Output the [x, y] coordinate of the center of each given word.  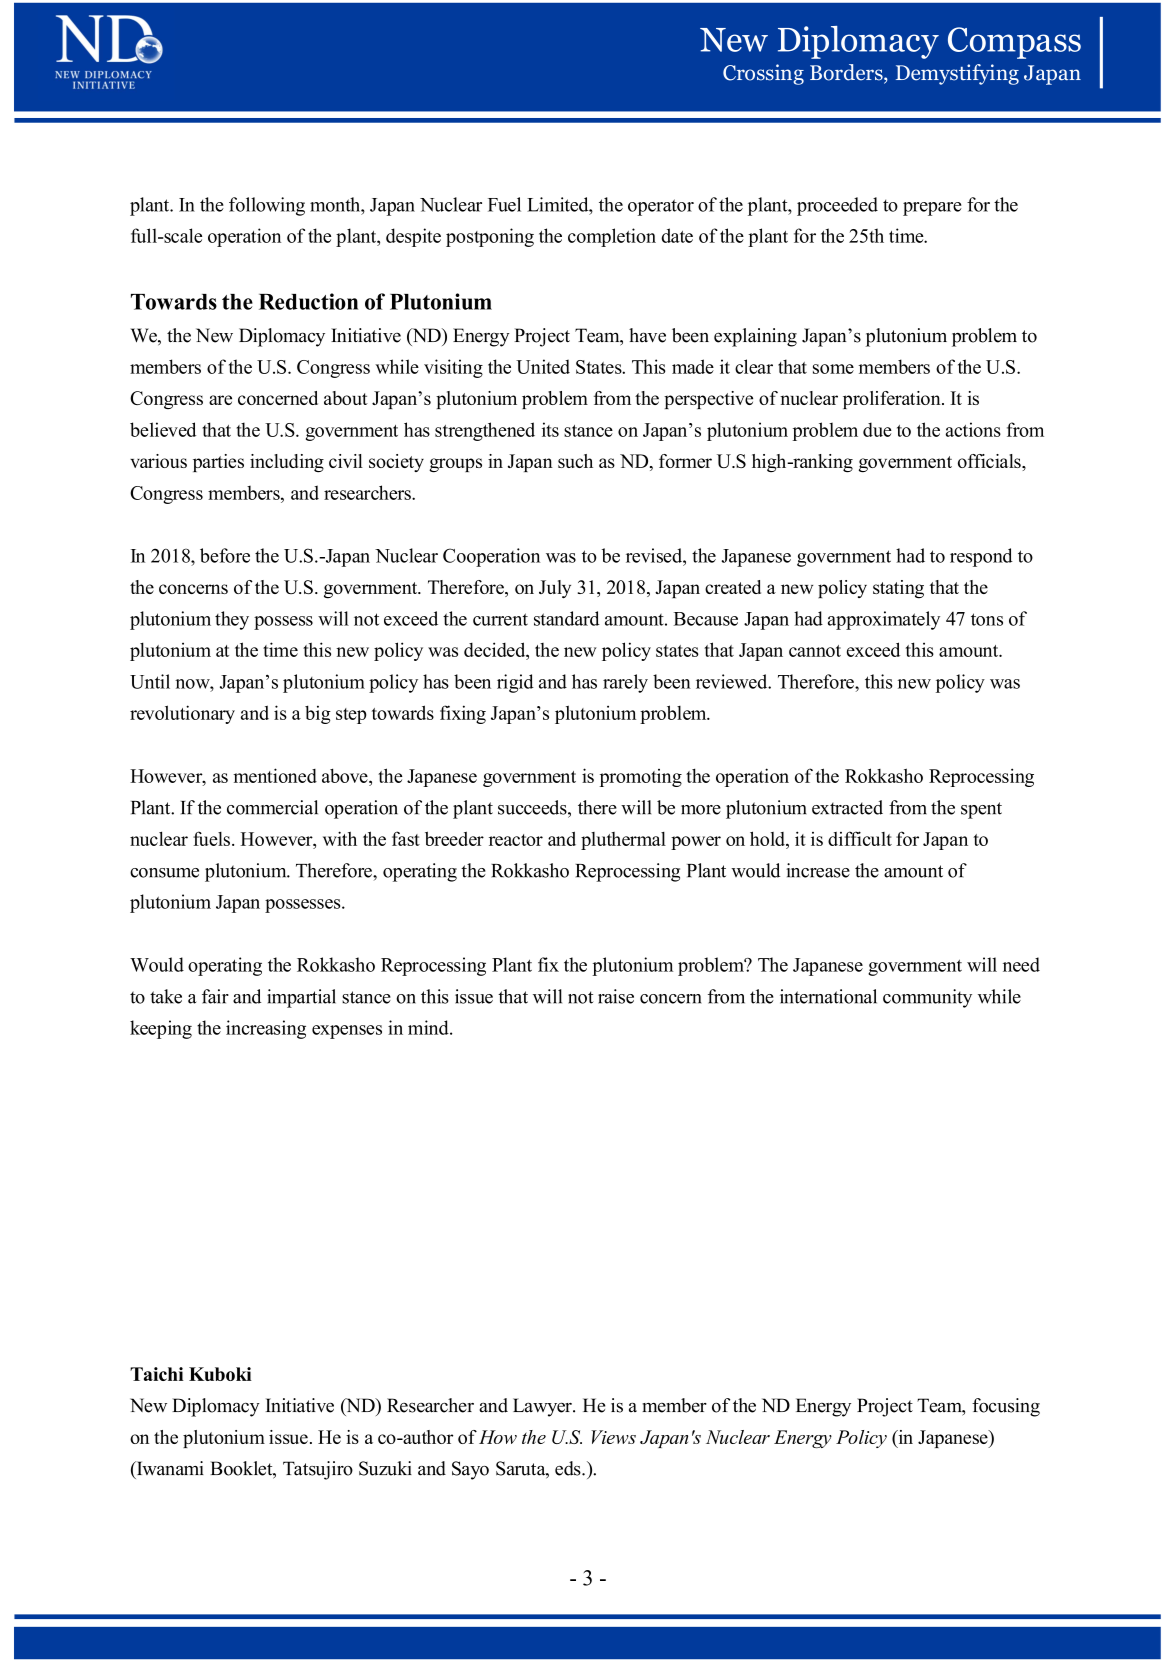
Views [613, 1437]
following [267, 206]
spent [981, 810]
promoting [640, 778]
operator [661, 207]
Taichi [157, 1374]
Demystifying [957, 74]
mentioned [275, 775]
